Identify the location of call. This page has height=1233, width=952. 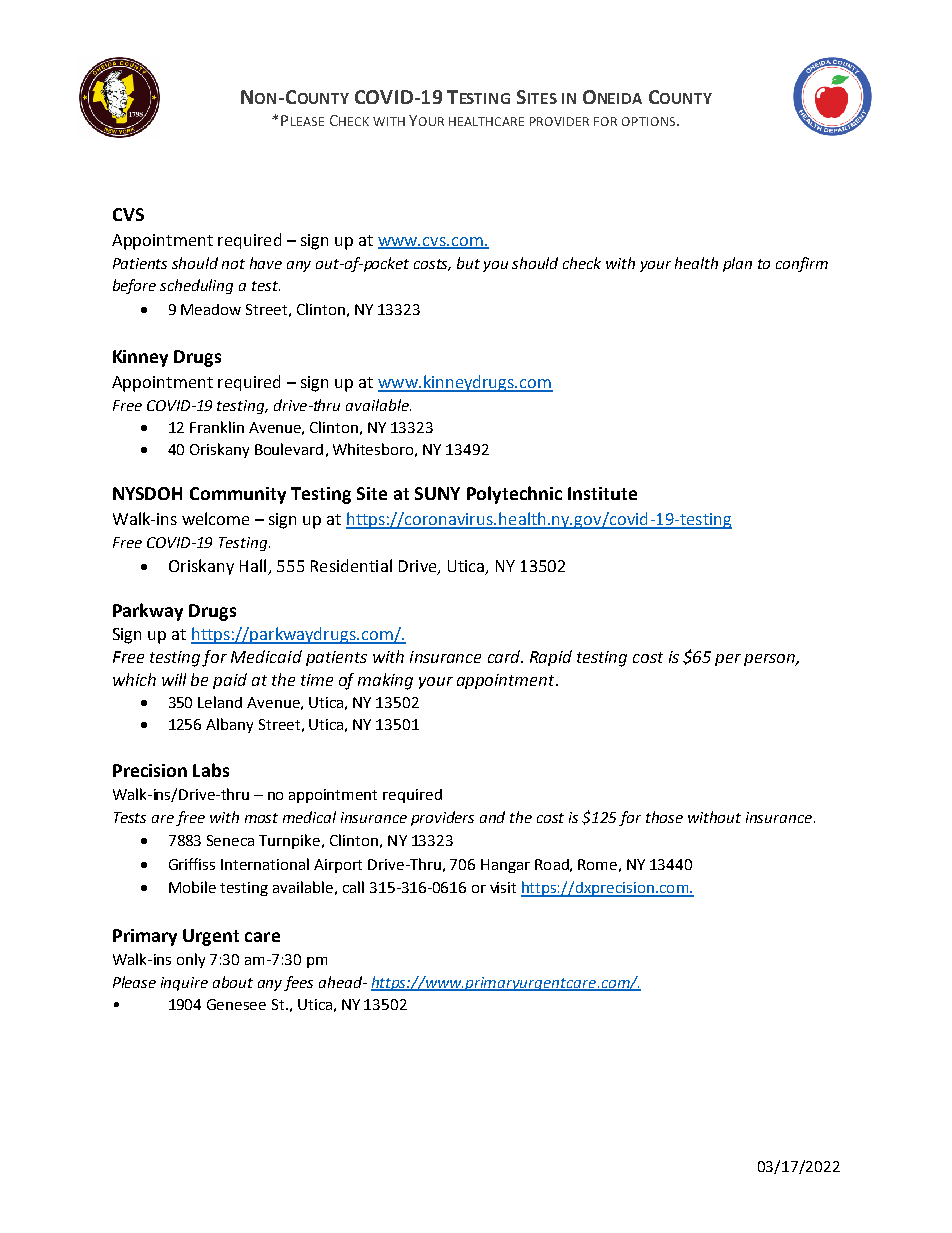
(353, 887).
